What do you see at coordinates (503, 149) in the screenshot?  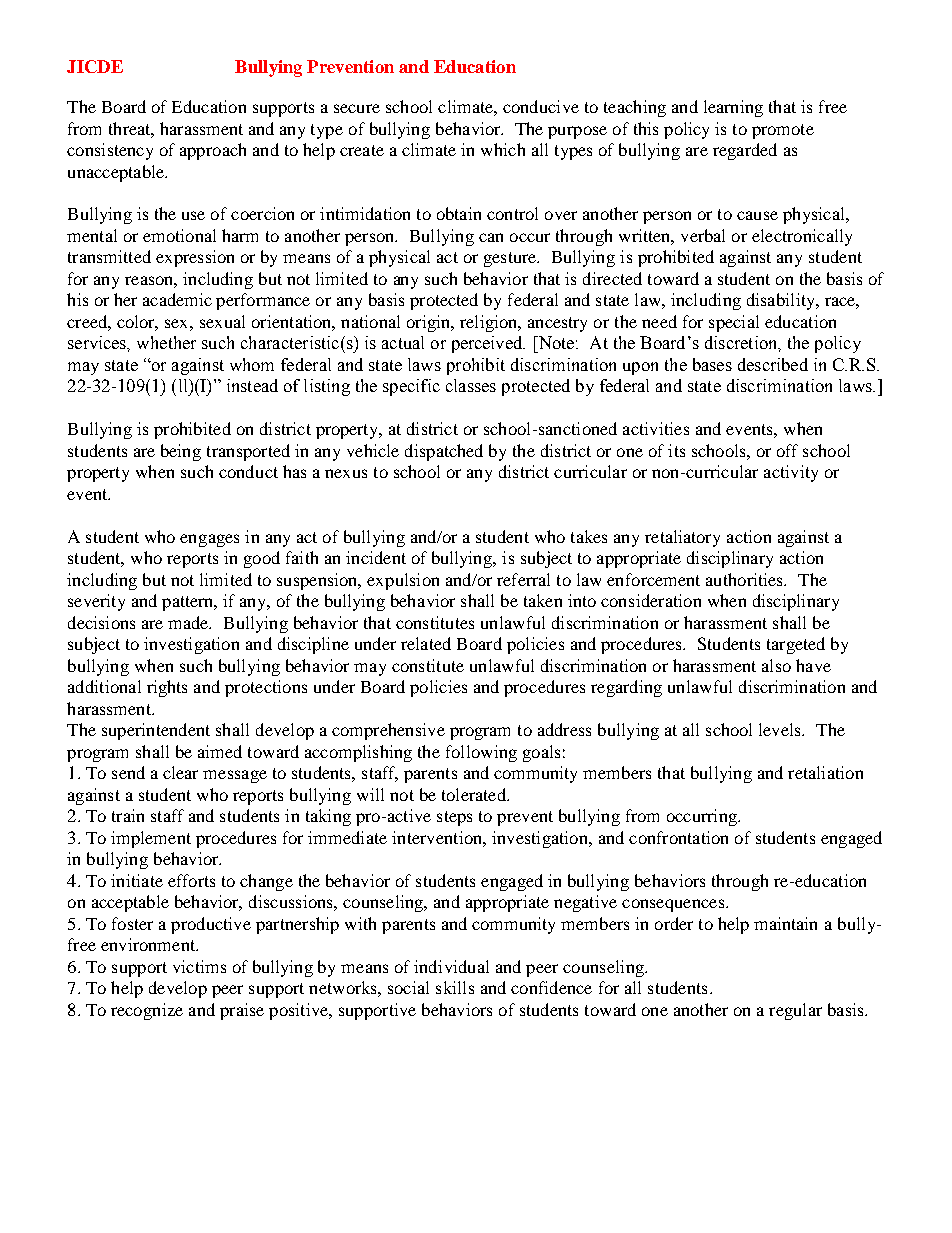 I see `which` at bounding box center [503, 149].
